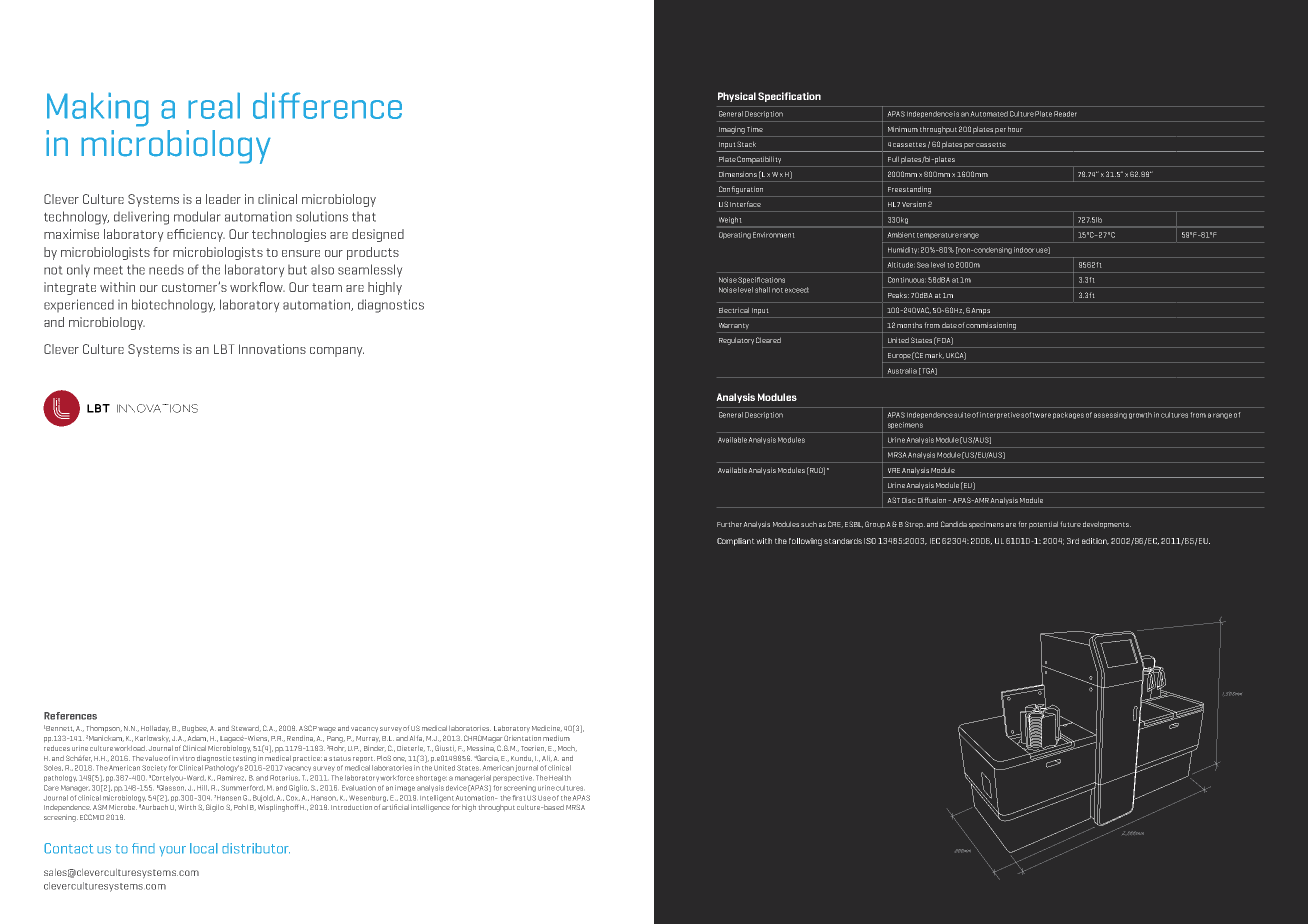 The height and width of the document is (924, 1308). Describe the element at coordinates (214, 105) in the document. I see `real` at that location.
